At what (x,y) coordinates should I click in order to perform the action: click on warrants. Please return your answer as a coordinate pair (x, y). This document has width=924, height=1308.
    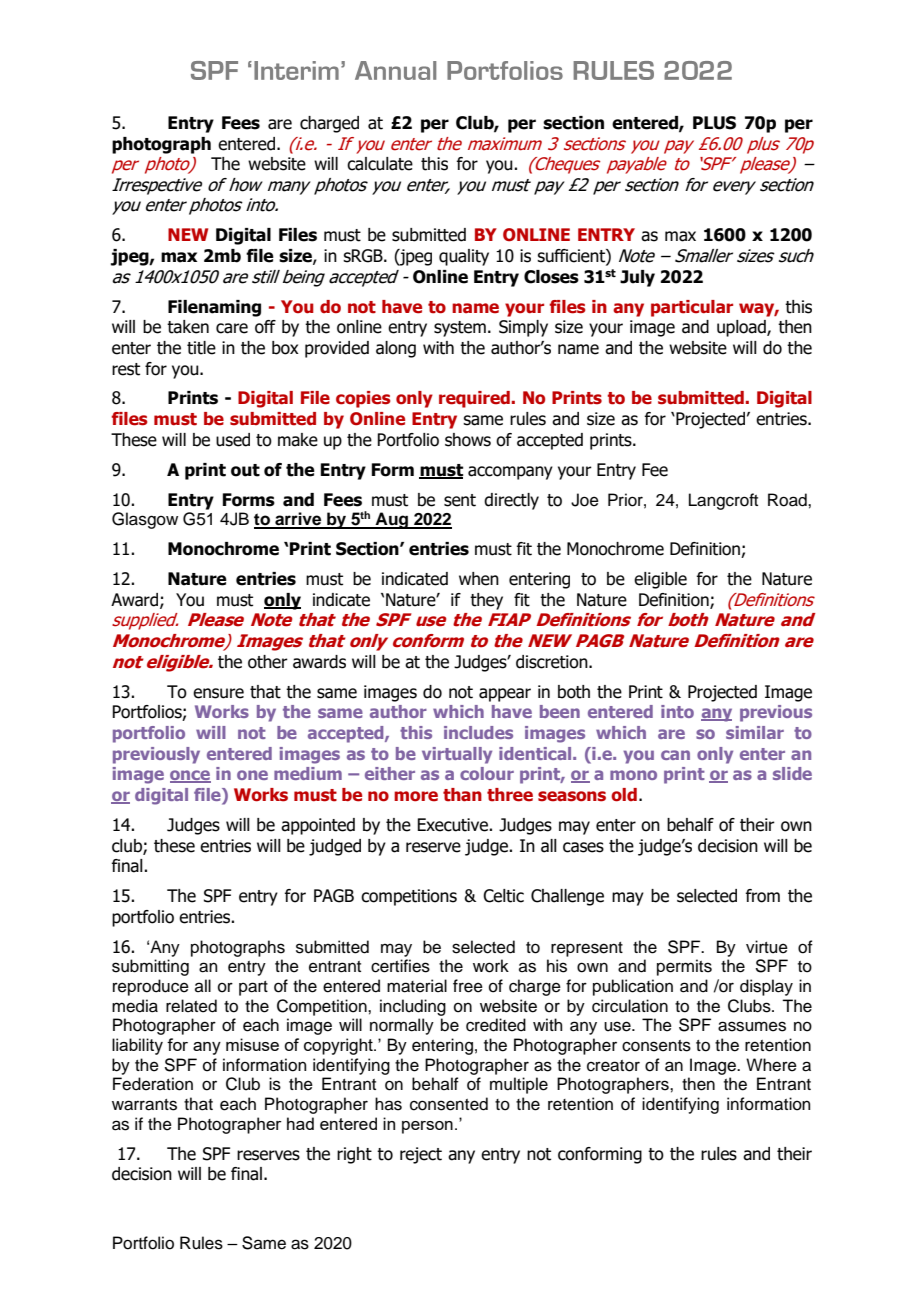
    Looking at the image, I should click on (144, 1105).
